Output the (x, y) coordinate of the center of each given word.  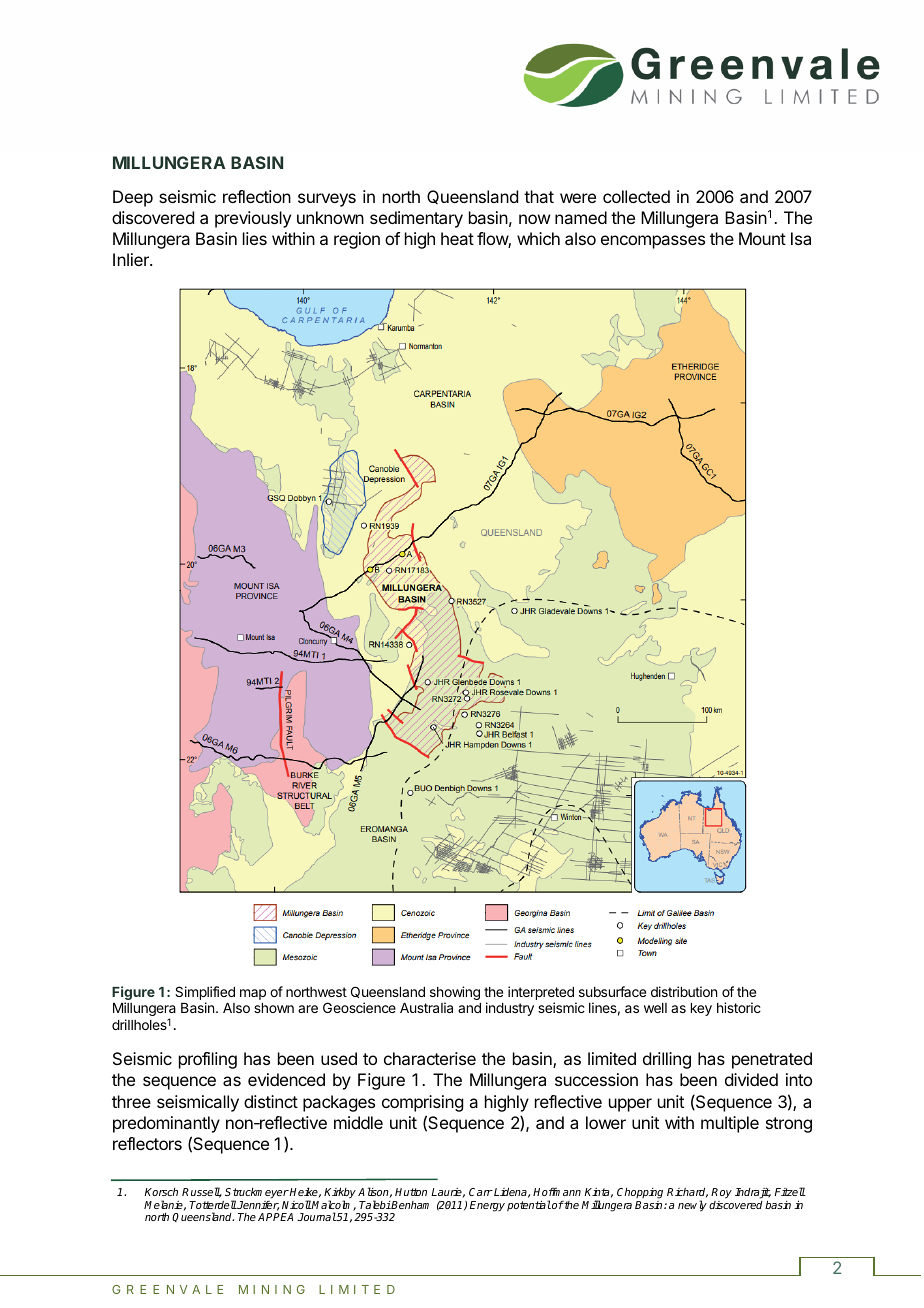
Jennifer (257, 1206)
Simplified (205, 993)
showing (455, 994)
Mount (762, 238)
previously (253, 219)
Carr (481, 1192)
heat (457, 238)
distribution (684, 991)
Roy (721, 1195)
